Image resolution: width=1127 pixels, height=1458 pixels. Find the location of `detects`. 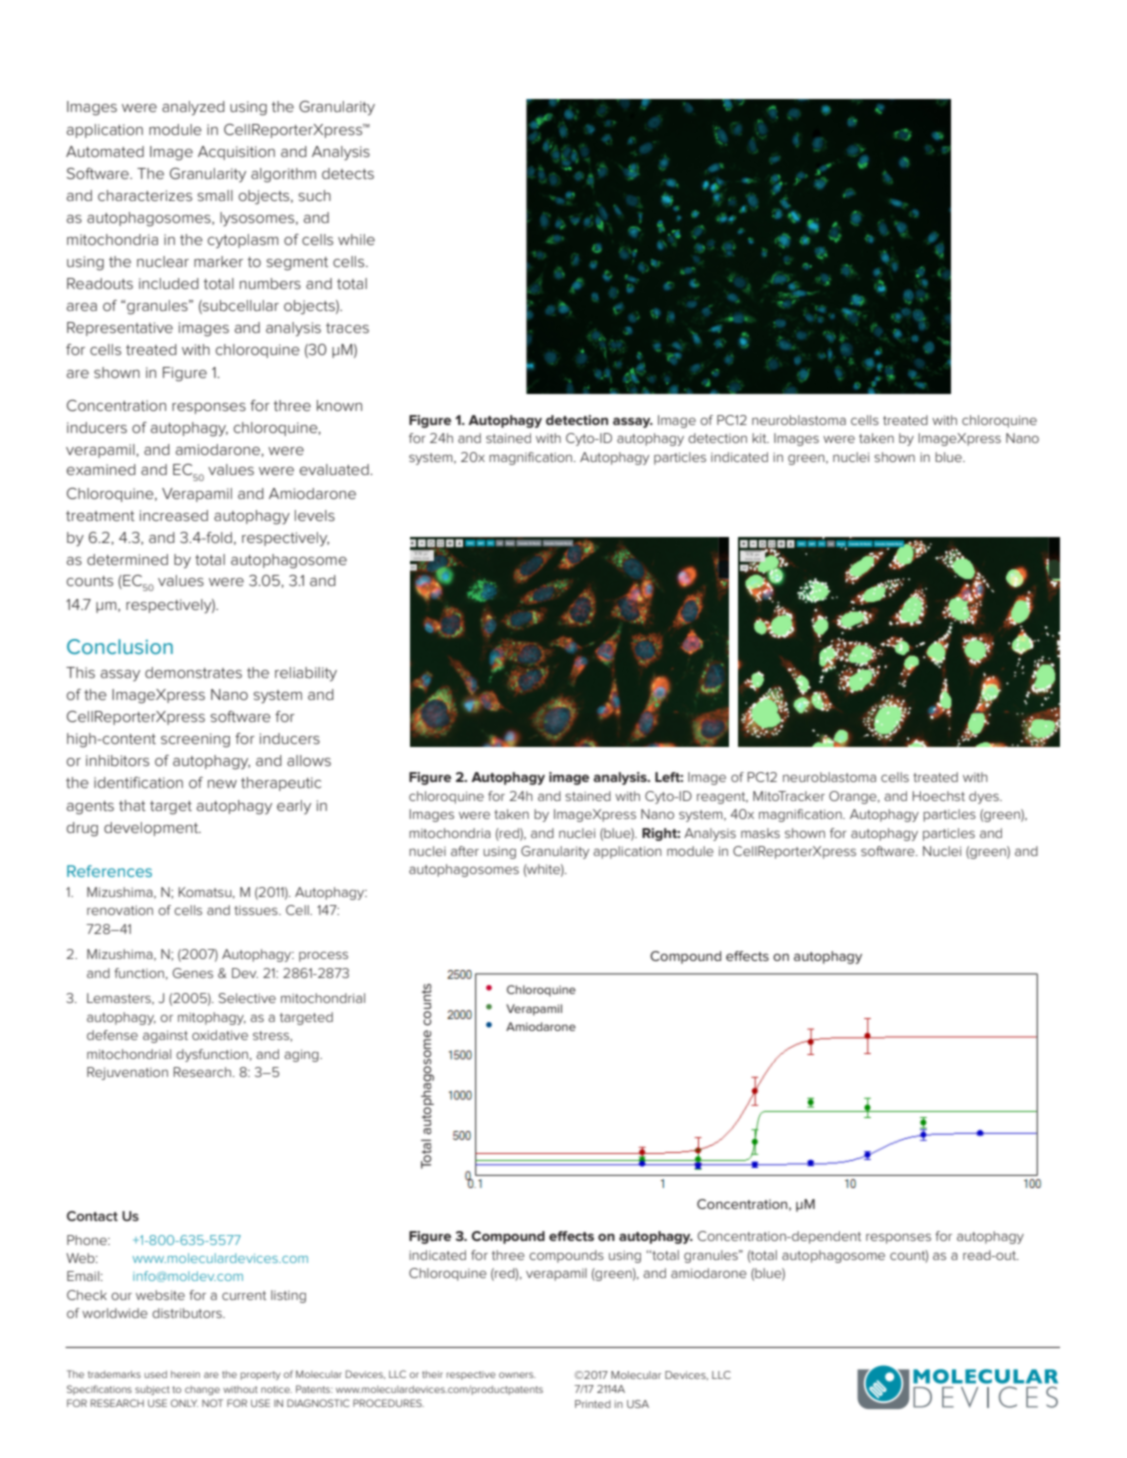

detects is located at coordinates (348, 173).
